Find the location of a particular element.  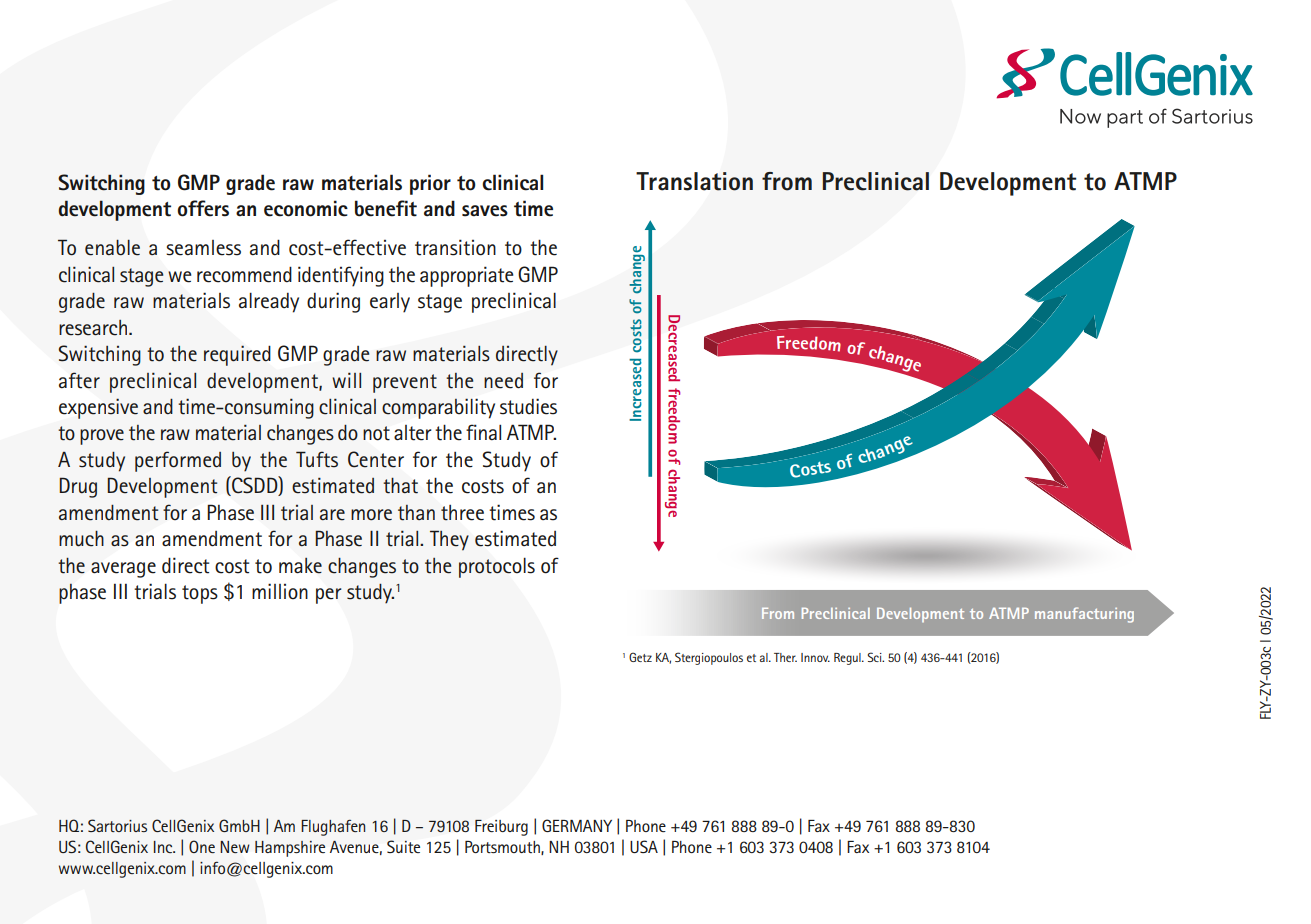

three is located at coordinates (462, 513).
